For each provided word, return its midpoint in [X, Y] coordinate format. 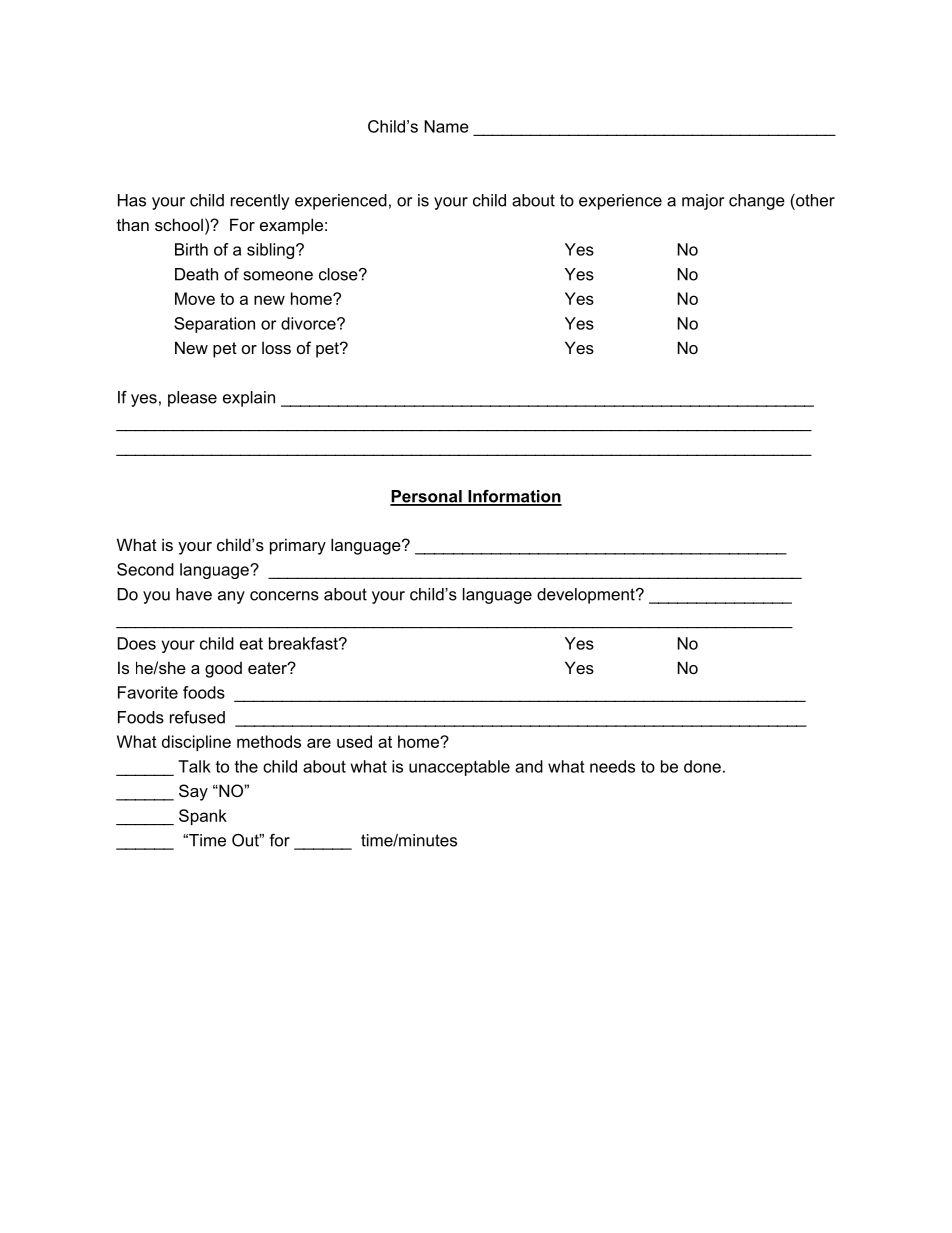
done [702, 766]
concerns [284, 596]
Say [193, 792]
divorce [309, 323]
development [587, 596]
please [192, 399]
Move [195, 298]
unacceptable [459, 768]
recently [260, 202]
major [703, 202]
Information [514, 497]
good [223, 670]
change [757, 202]
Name [446, 126]
